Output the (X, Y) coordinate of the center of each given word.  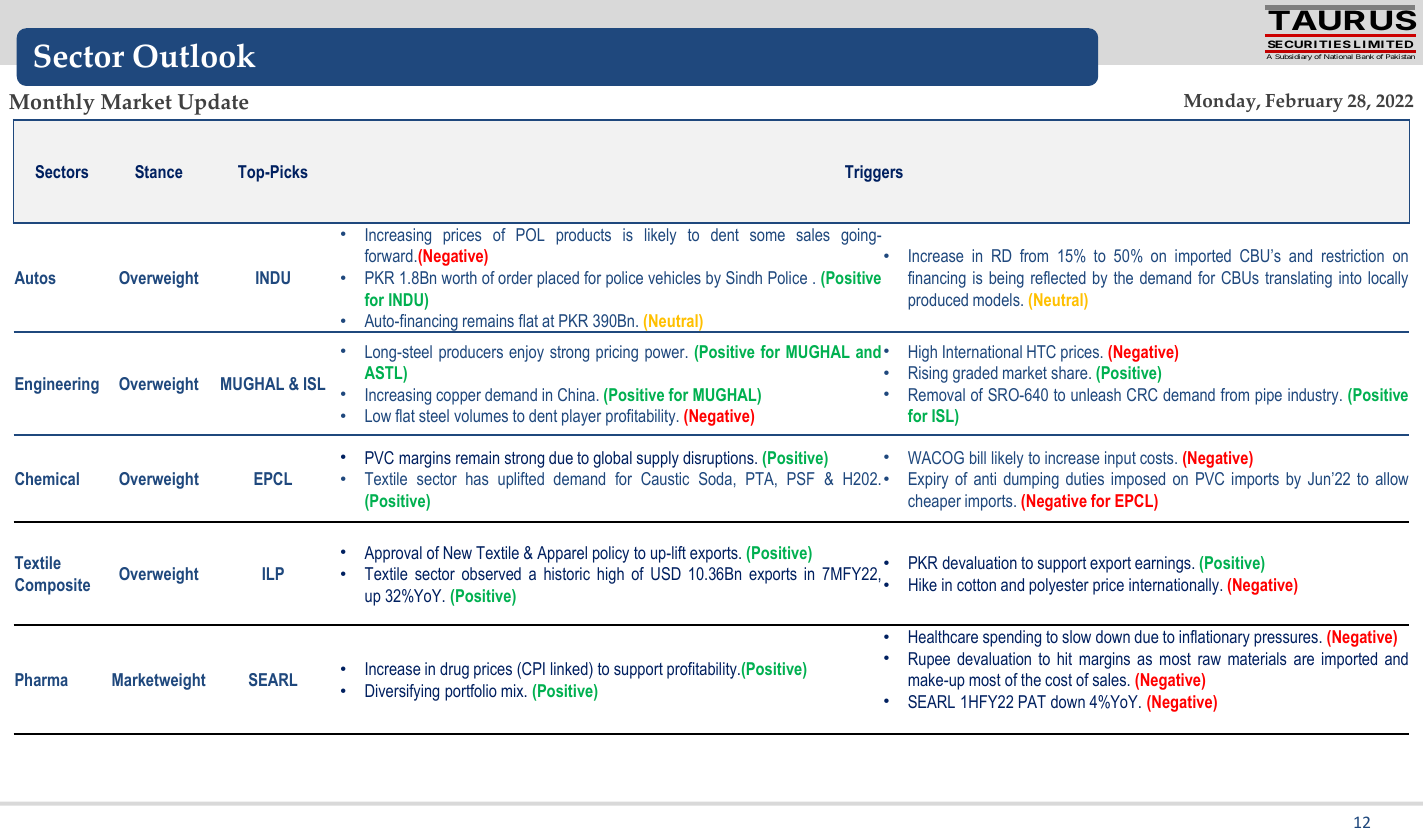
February (1304, 102)
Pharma (41, 679)
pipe (1268, 396)
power (666, 355)
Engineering (57, 385)
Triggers (874, 173)
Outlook (194, 55)
